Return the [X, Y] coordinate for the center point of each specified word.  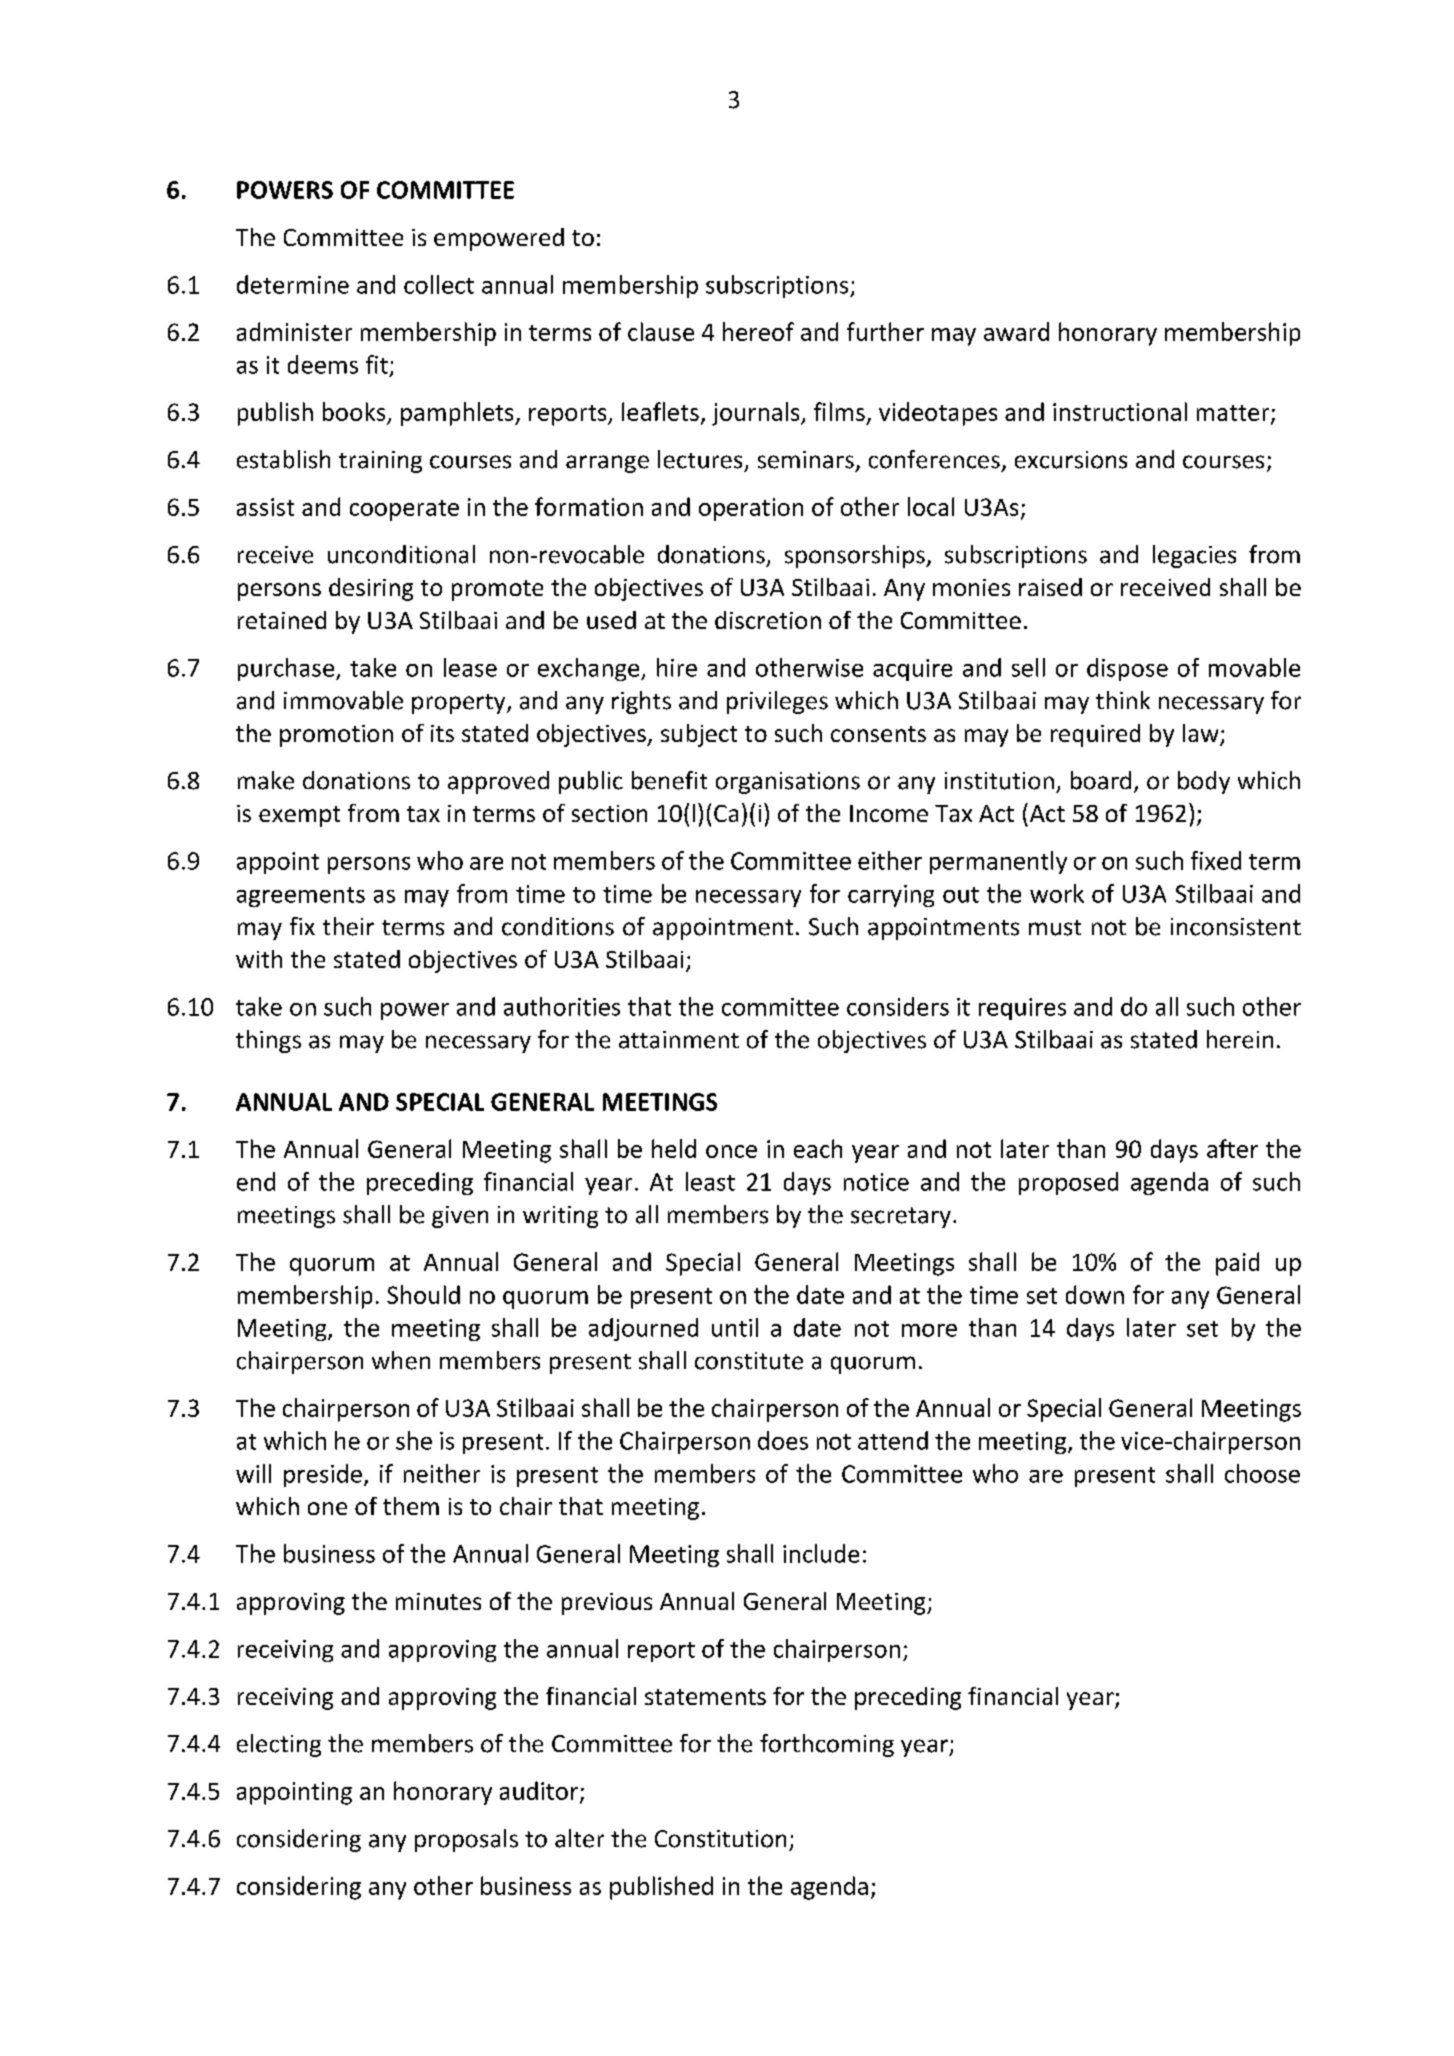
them [411, 1506]
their [348, 926]
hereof [758, 331]
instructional [1120, 411]
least [710, 1181]
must [1055, 928]
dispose [1127, 669]
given [460, 1217]
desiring [371, 589]
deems [323, 364]
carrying [891, 896]
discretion [768, 620]
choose [1262, 1473]
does [783, 1440]
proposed [1068, 1183]
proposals [466, 1840]
